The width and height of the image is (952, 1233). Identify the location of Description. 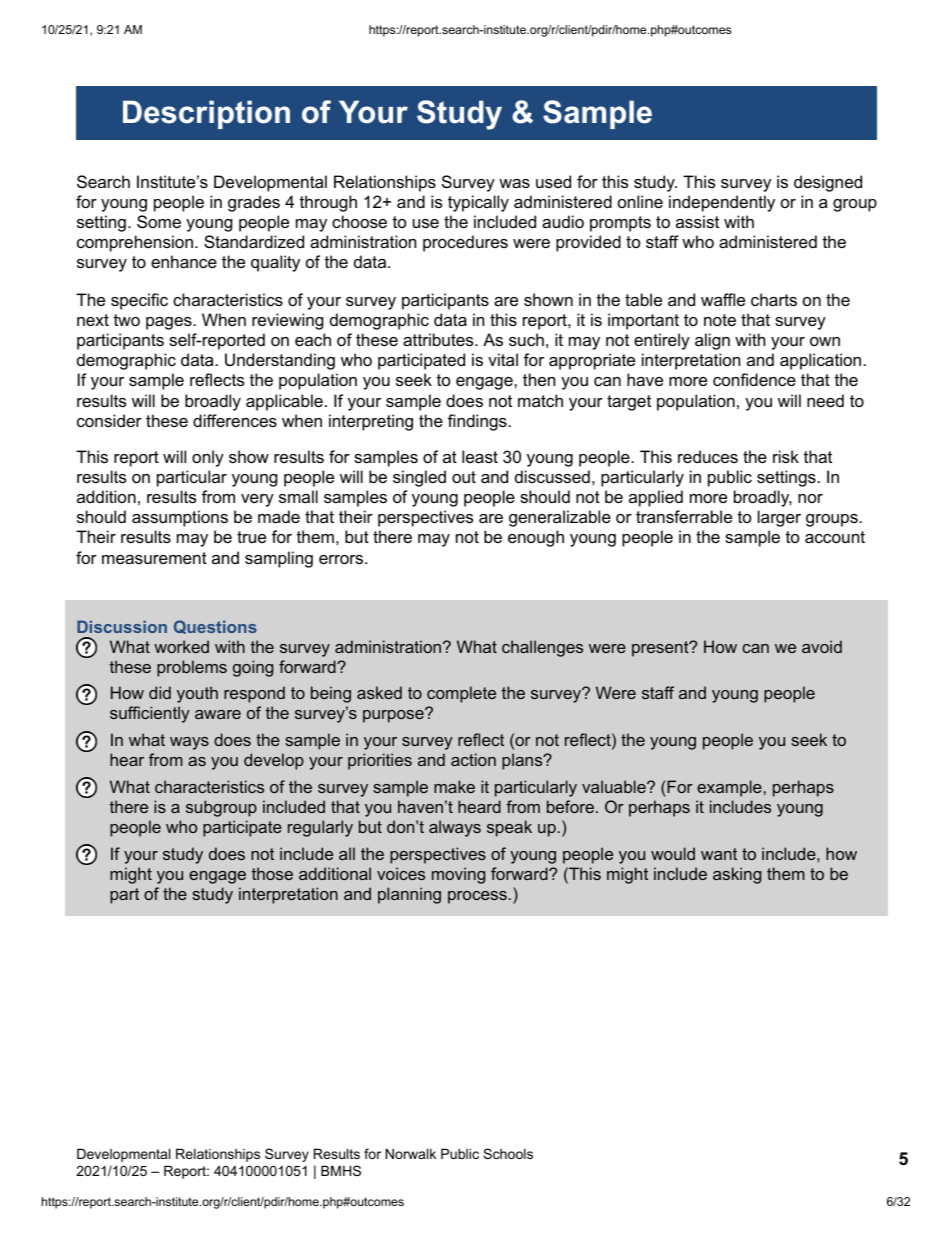
(206, 114).
